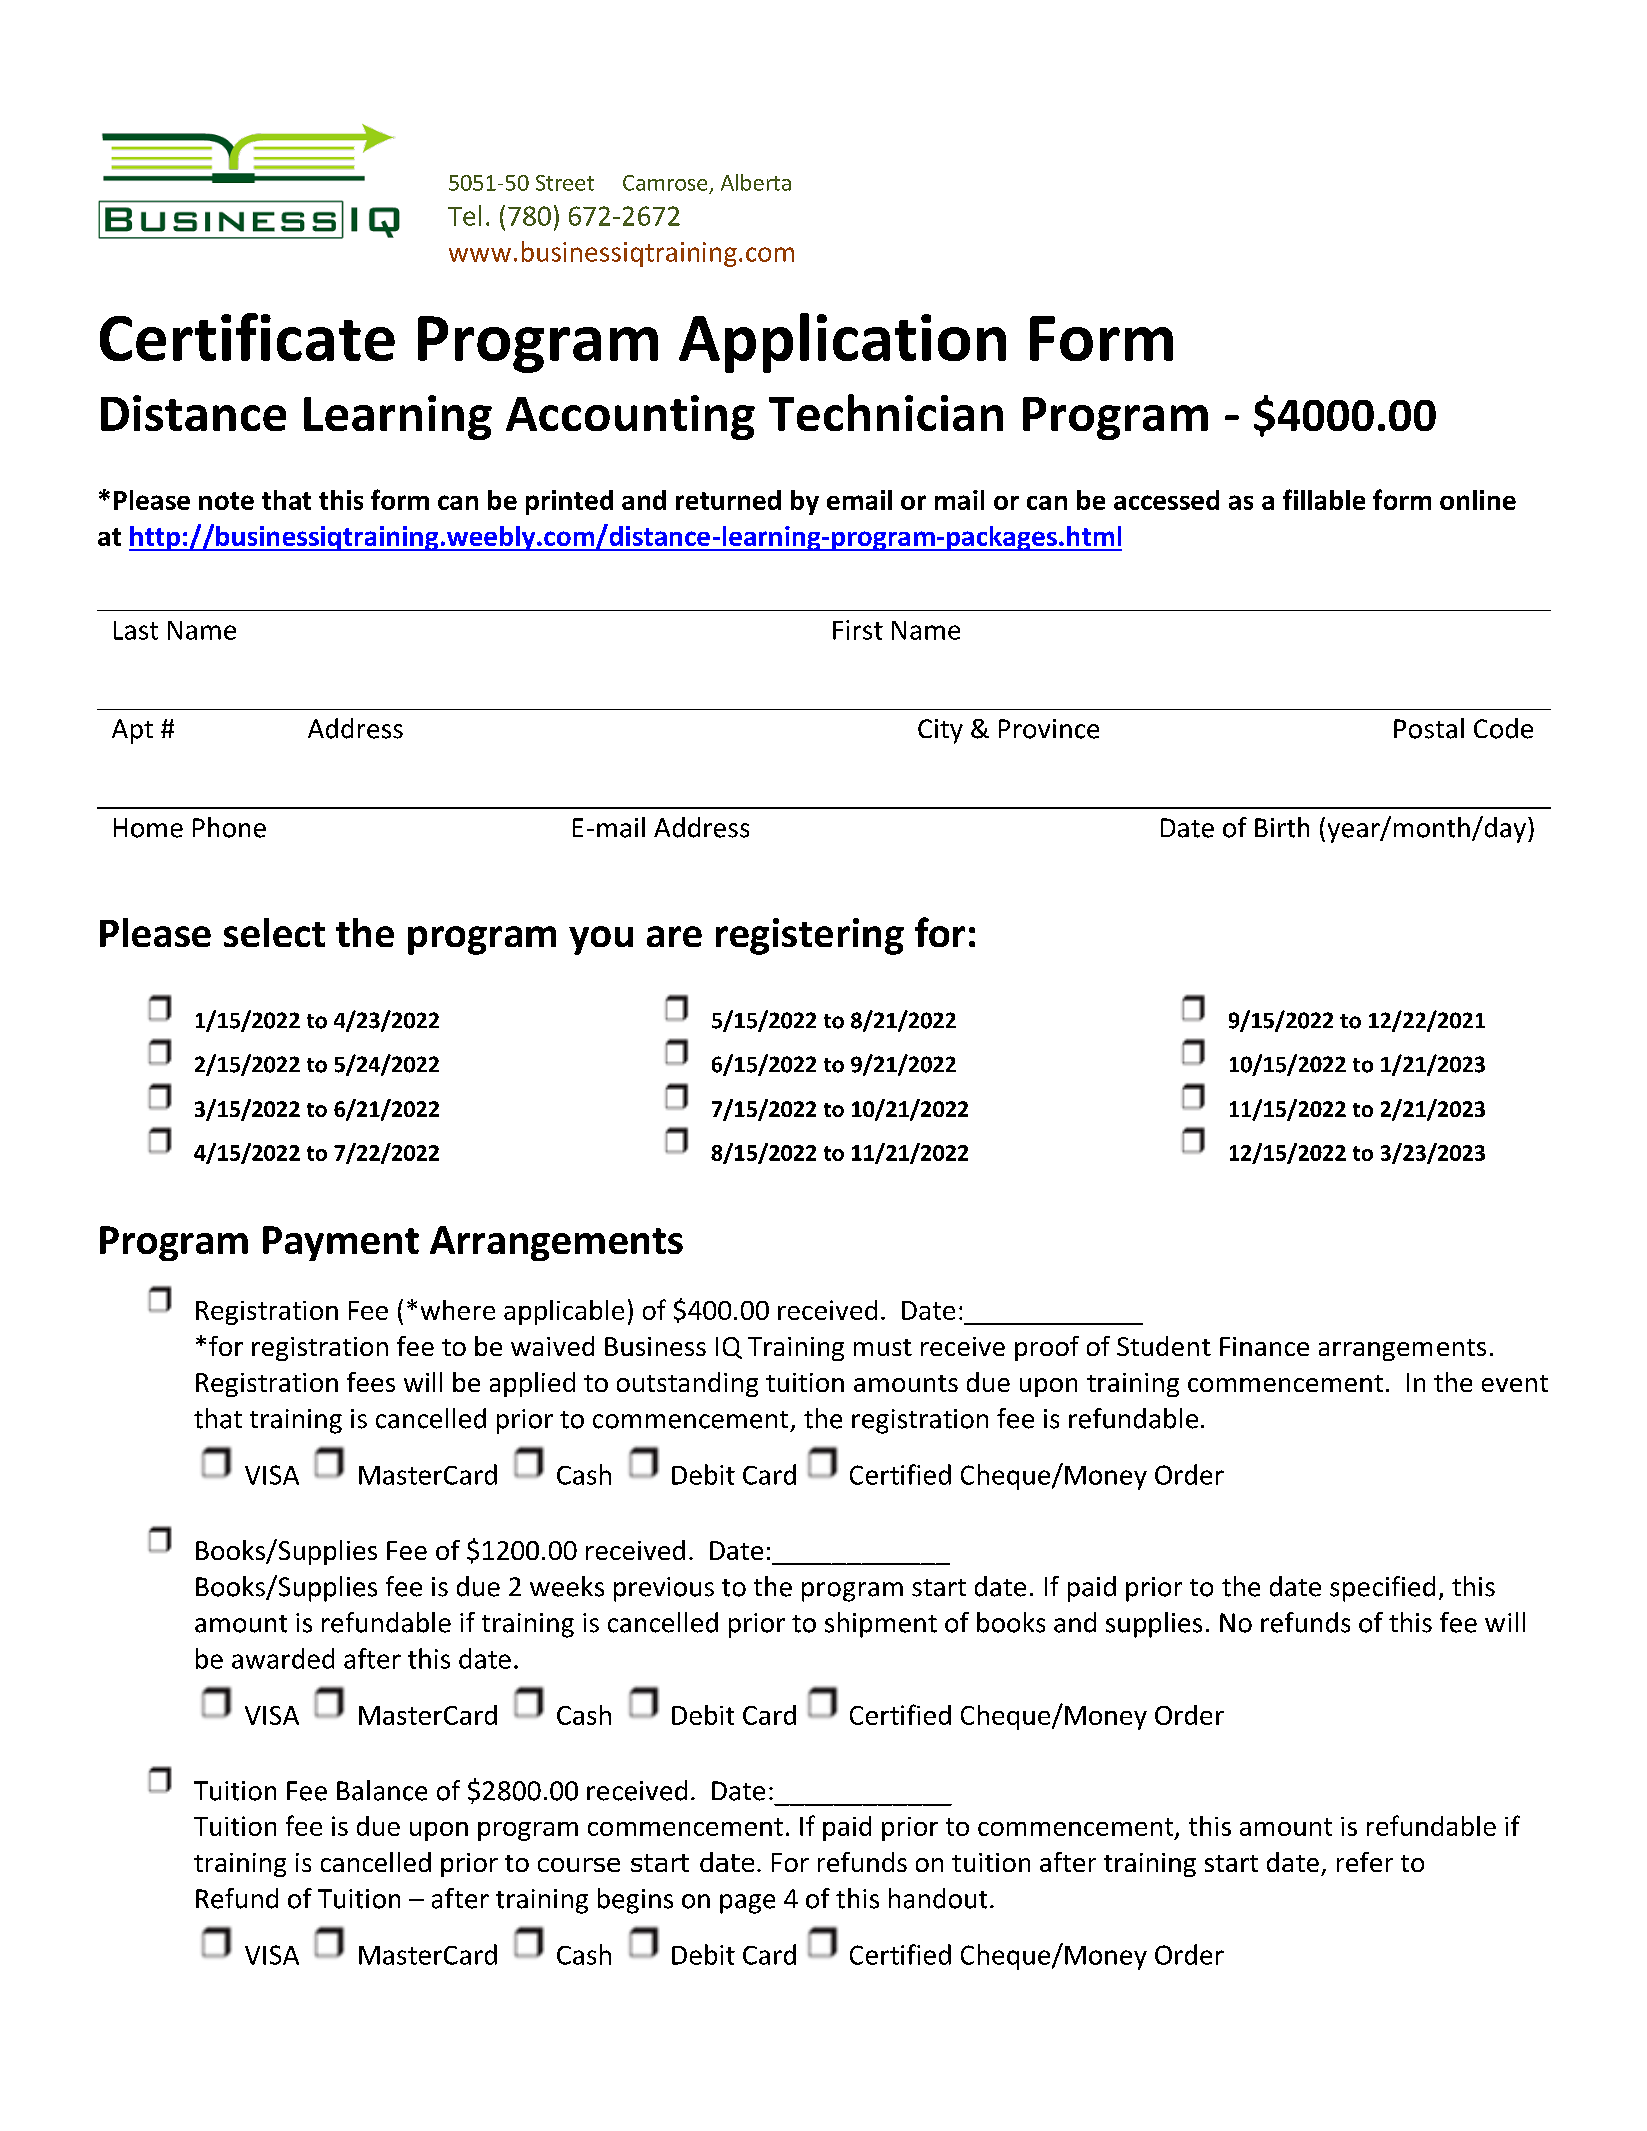 The width and height of the image is (1647, 2131). I want to click on Tel, so click(464, 215).
